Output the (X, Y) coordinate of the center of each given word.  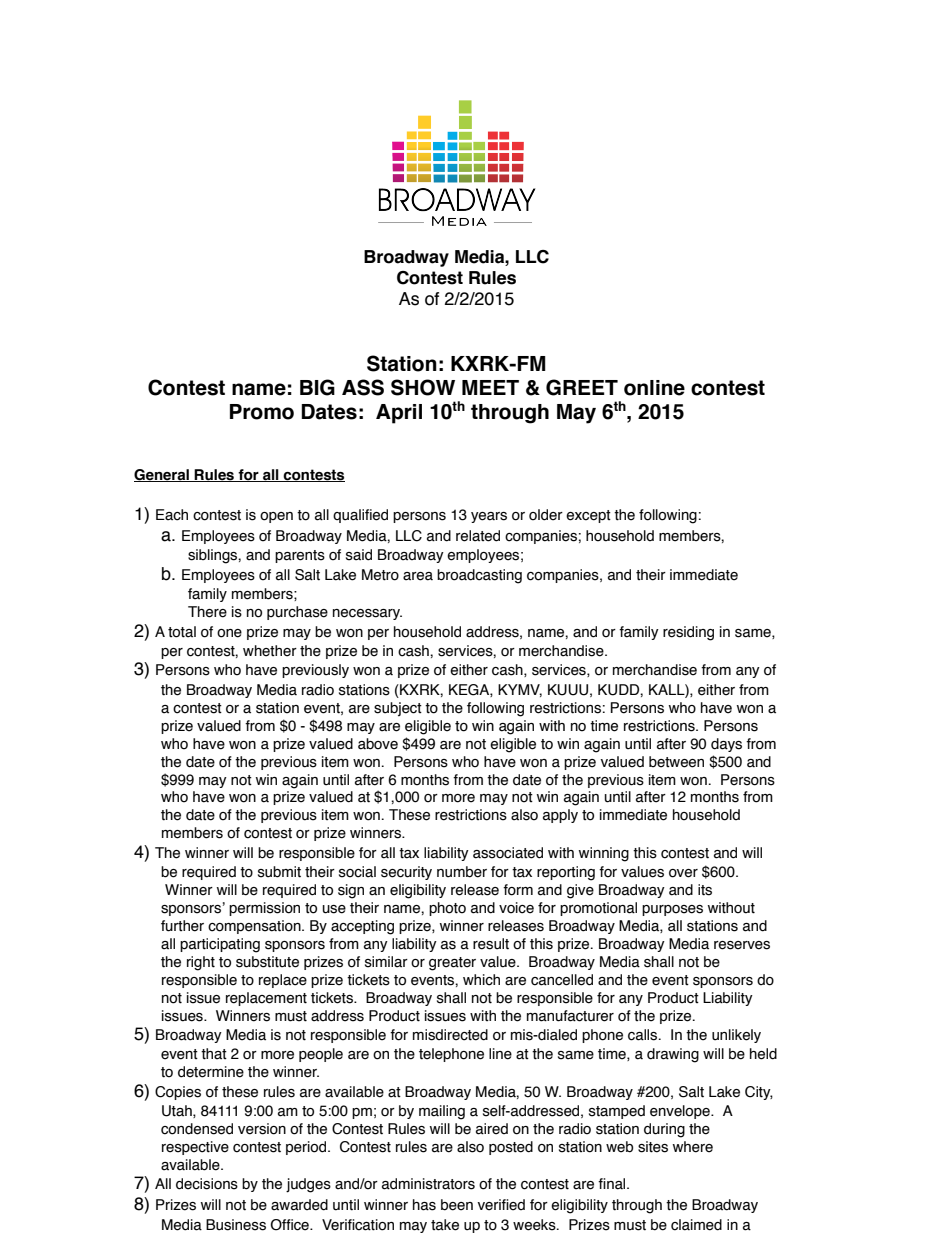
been (457, 1205)
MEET (490, 387)
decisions (207, 1184)
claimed (696, 1225)
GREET (582, 387)
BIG (317, 387)
